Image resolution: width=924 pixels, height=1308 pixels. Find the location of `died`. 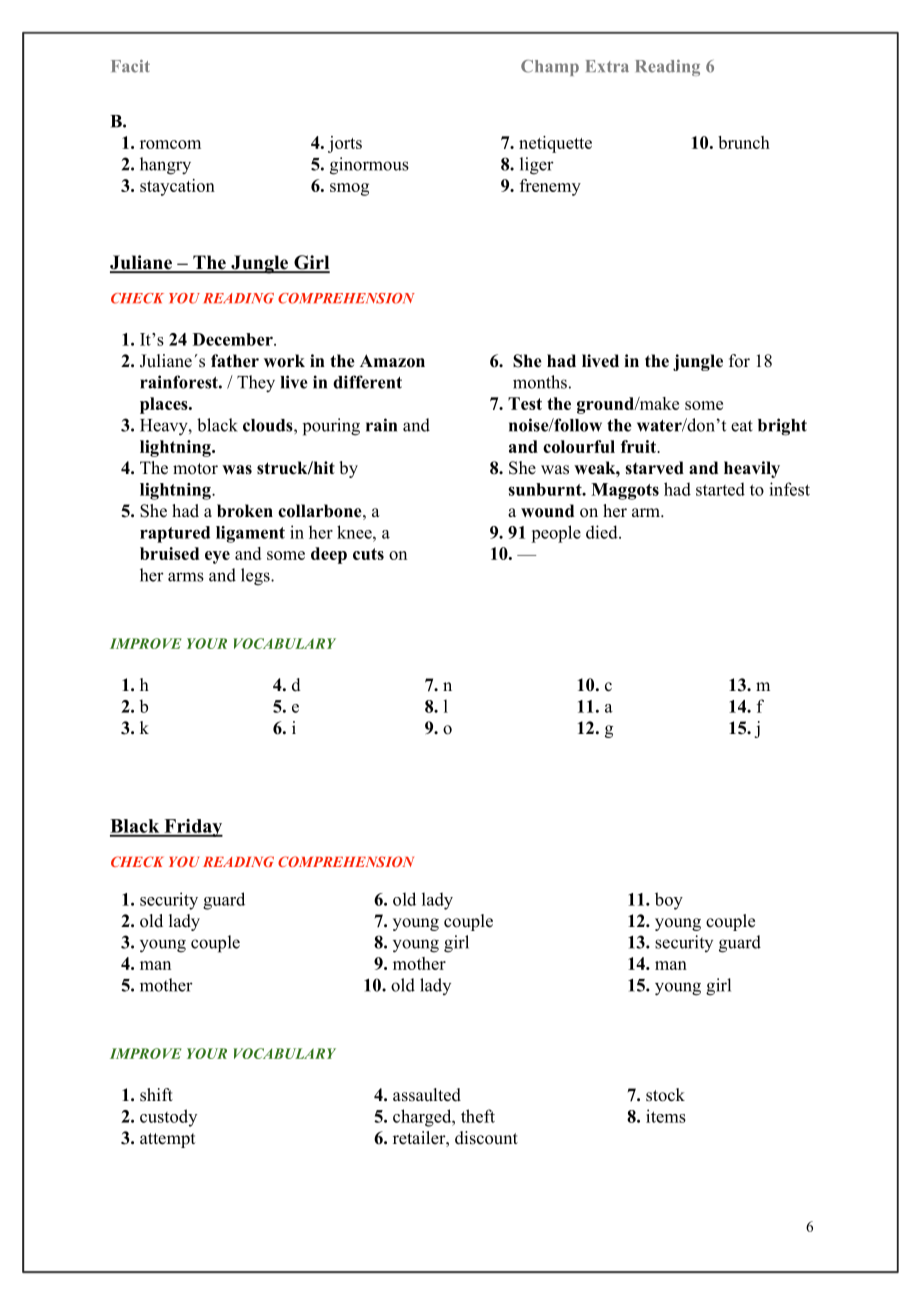

died is located at coordinates (603, 532).
